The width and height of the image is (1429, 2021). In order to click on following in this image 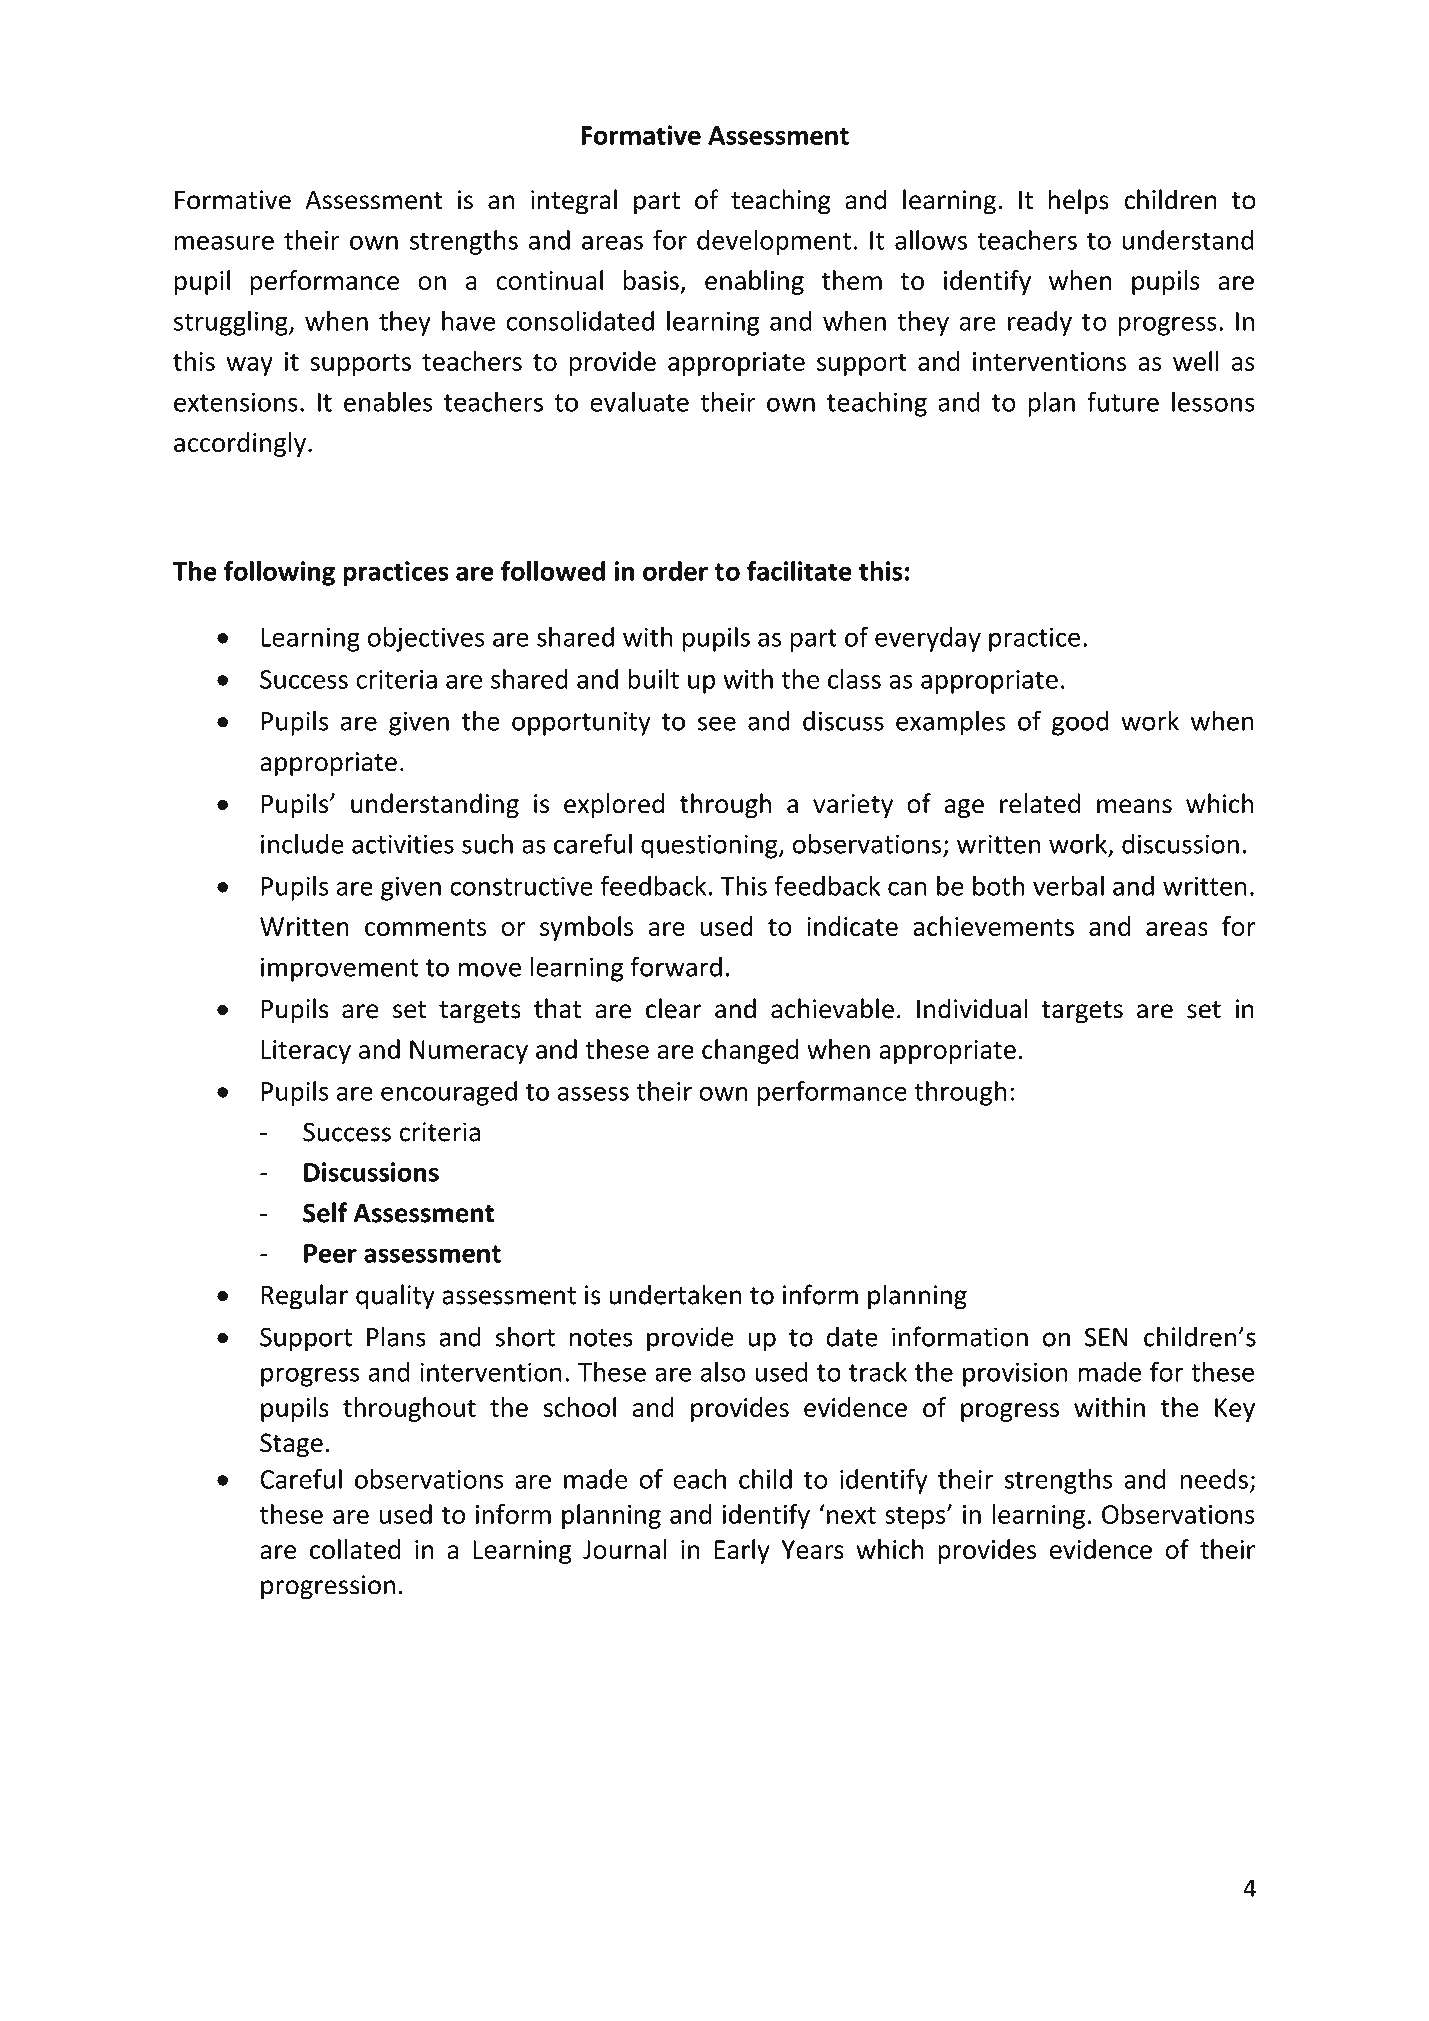, I will do `click(279, 573)`.
